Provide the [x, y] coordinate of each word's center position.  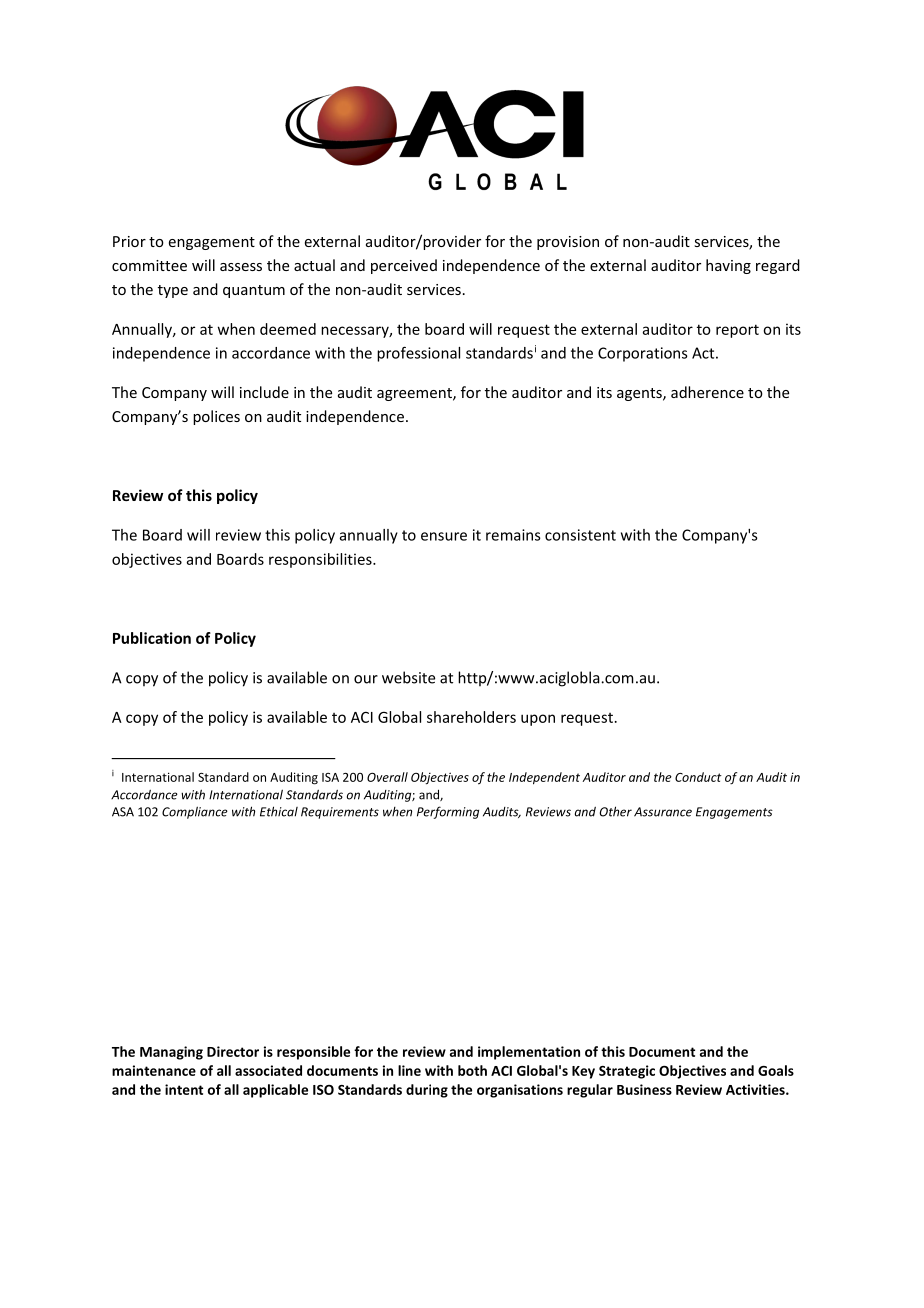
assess [241, 267]
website [408, 677]
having [728, 266]
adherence [707, 392]
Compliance [195, 812]
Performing [448, 812]
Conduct [698, 777]
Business [644, 1089]
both [472, 1070]
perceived [404, 266]
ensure [444, 536]
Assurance [663, 812]
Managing [171, 1053]
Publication [152, 638]
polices [216, 417]
